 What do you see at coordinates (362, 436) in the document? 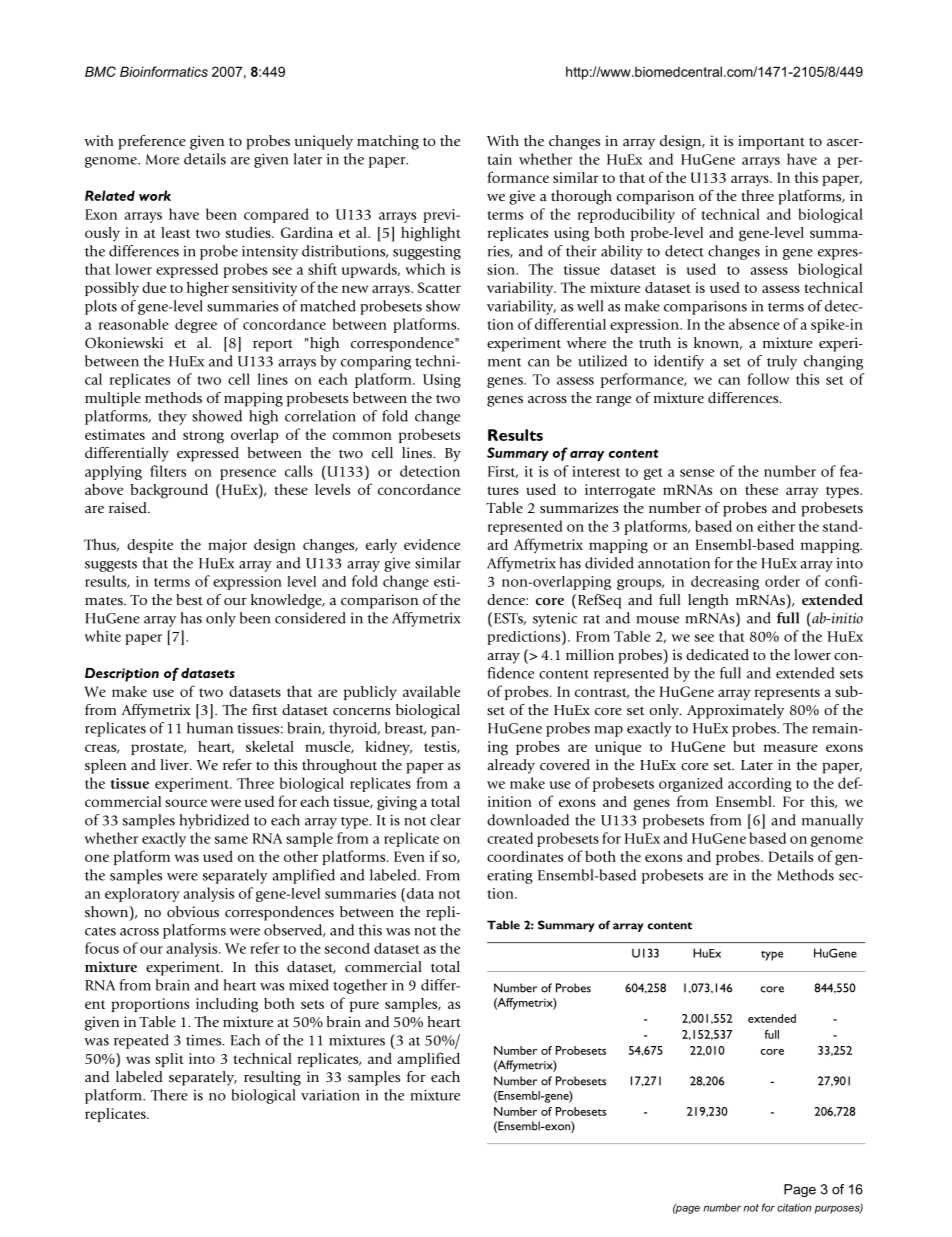
I see `common` at bounding box center [362, 436].
